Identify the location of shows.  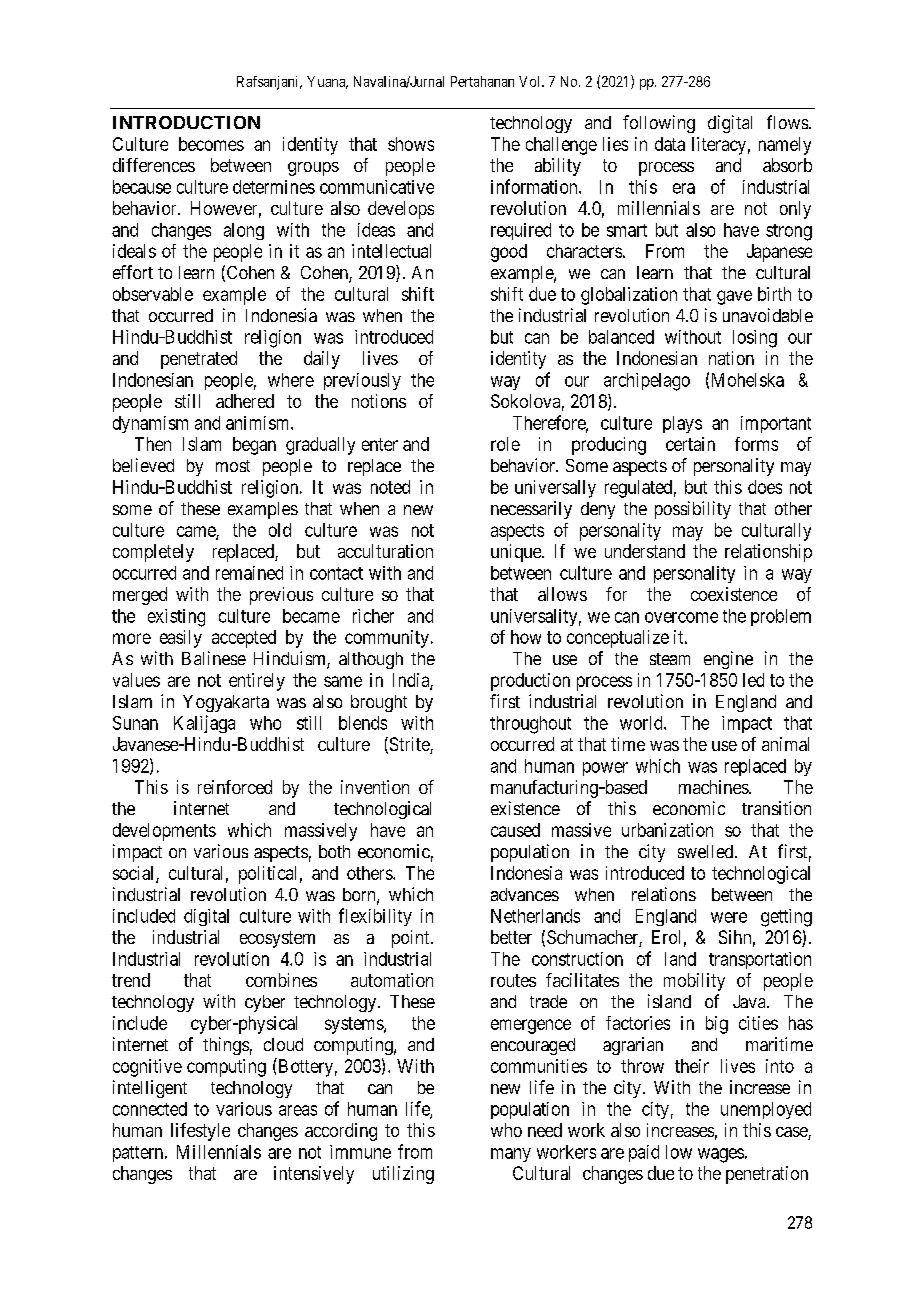
(411, 144).
